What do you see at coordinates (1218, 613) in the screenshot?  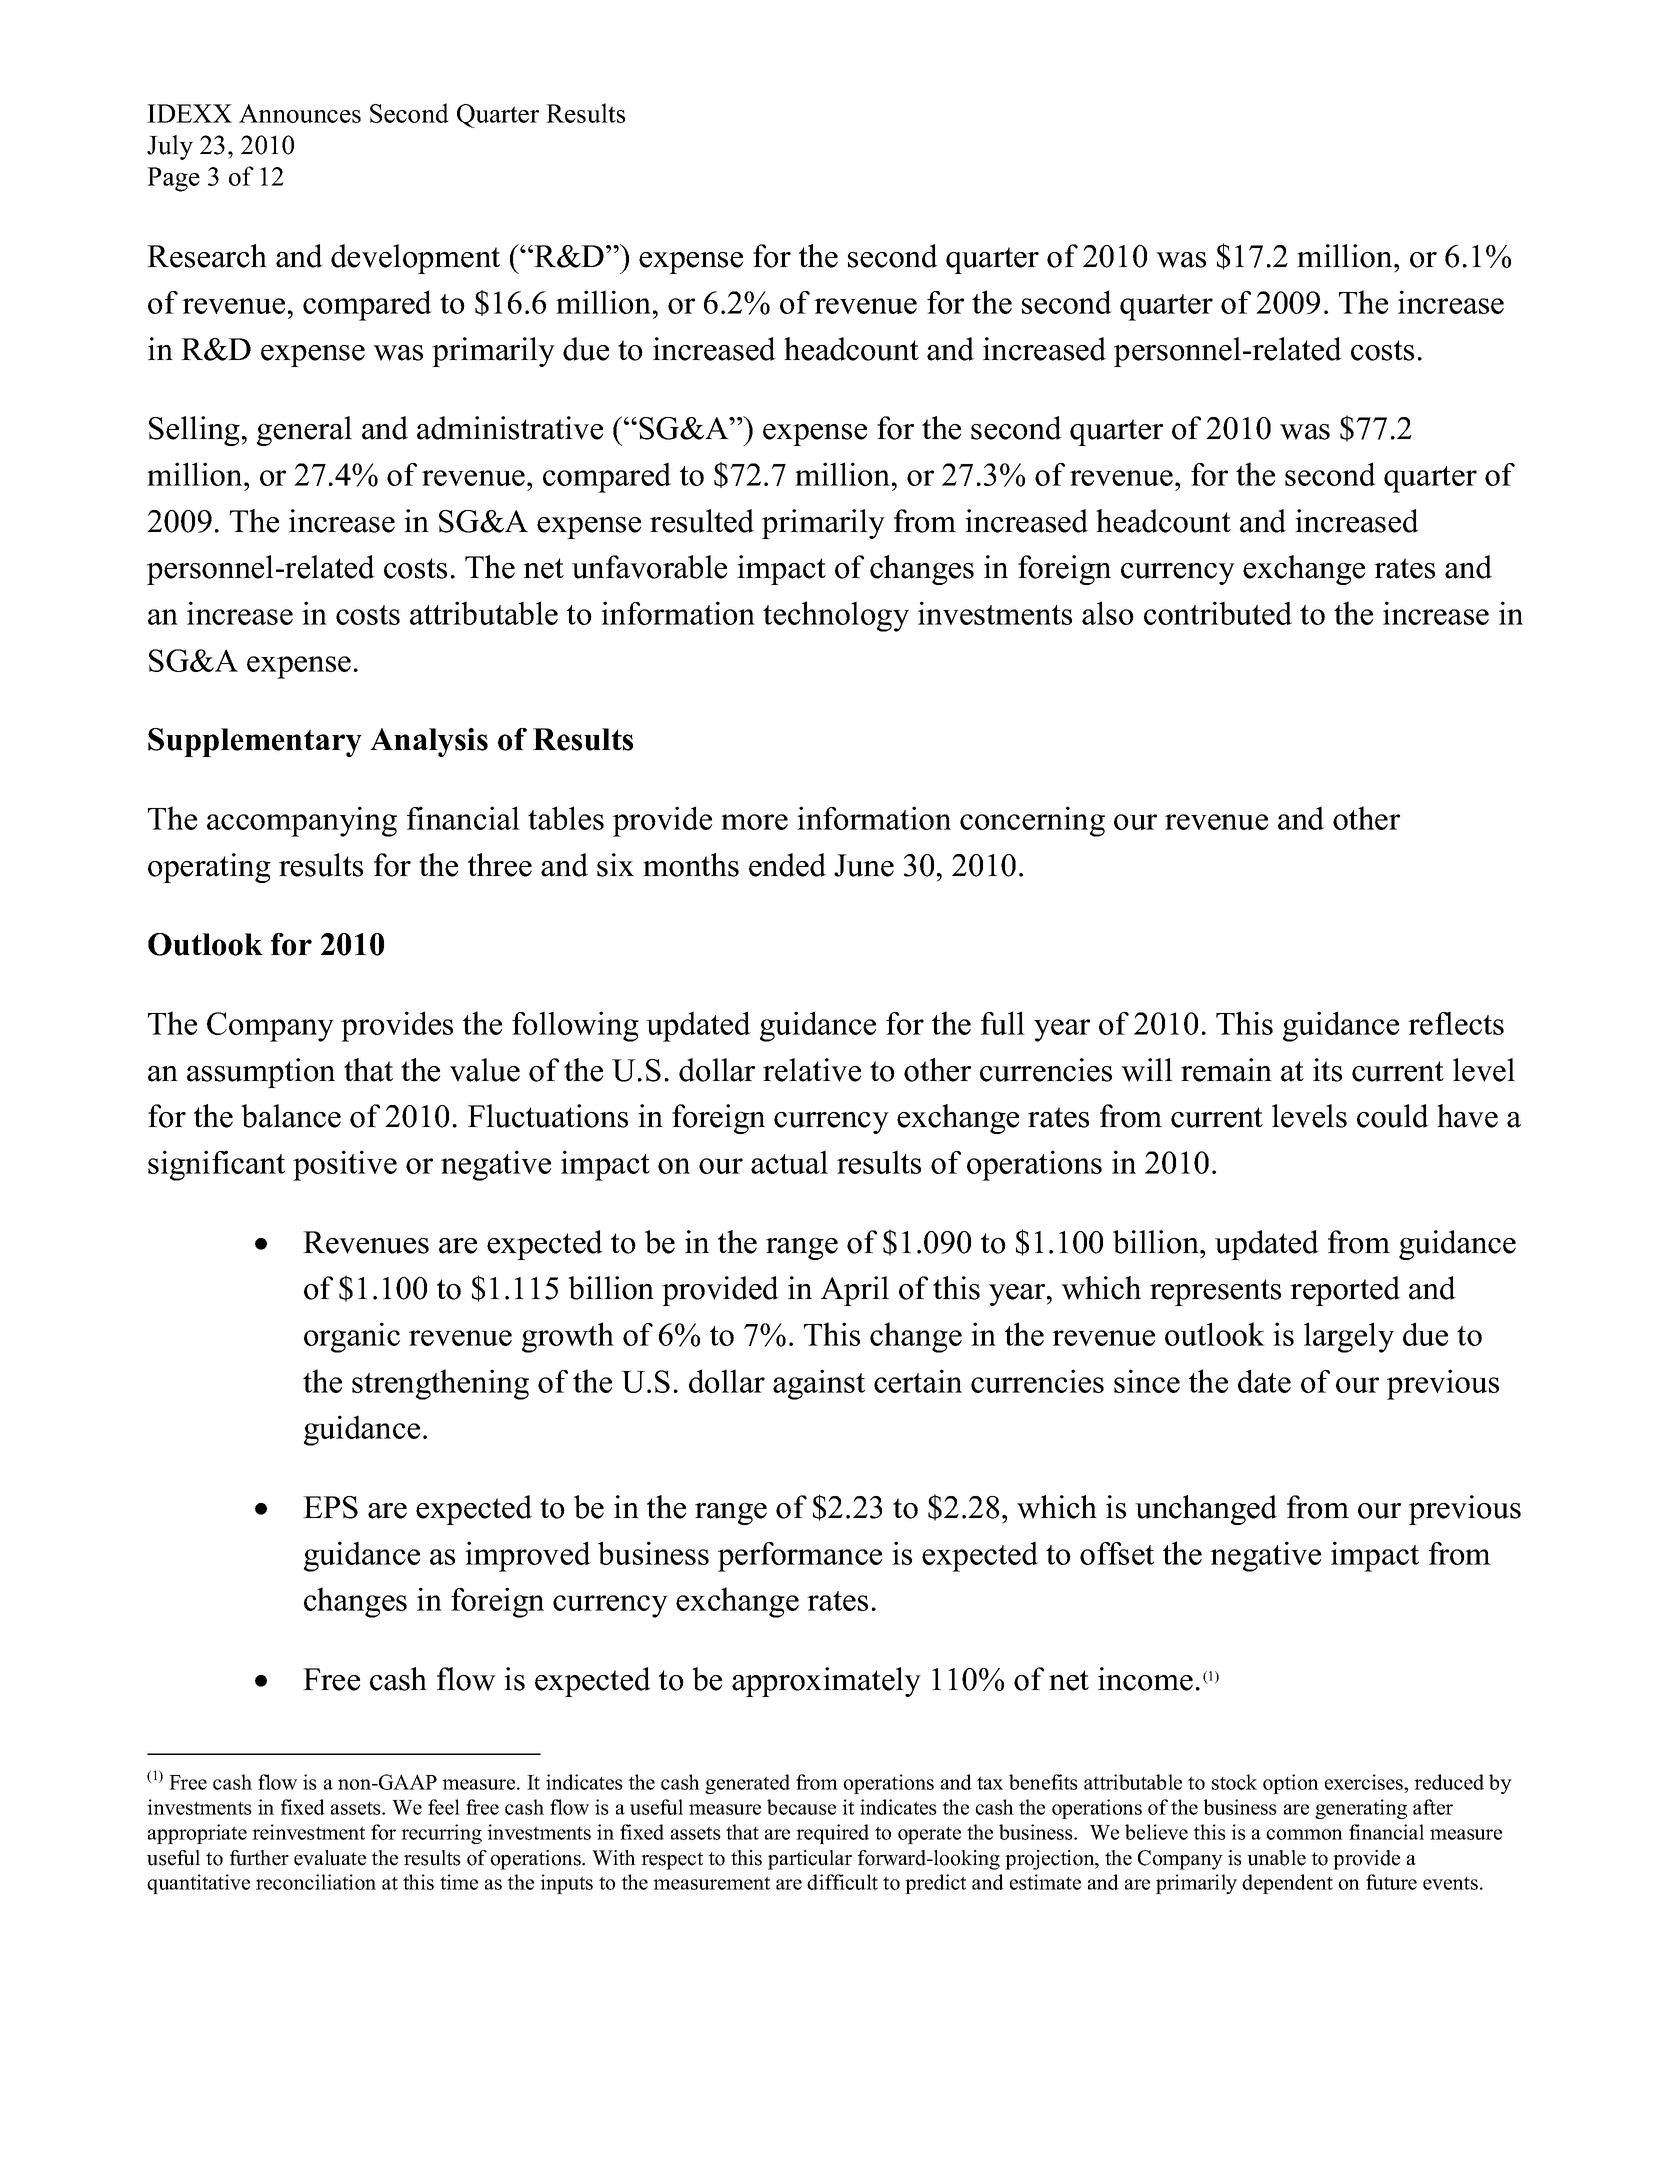 I see `contributed` at bounding box center [1218, 613].
